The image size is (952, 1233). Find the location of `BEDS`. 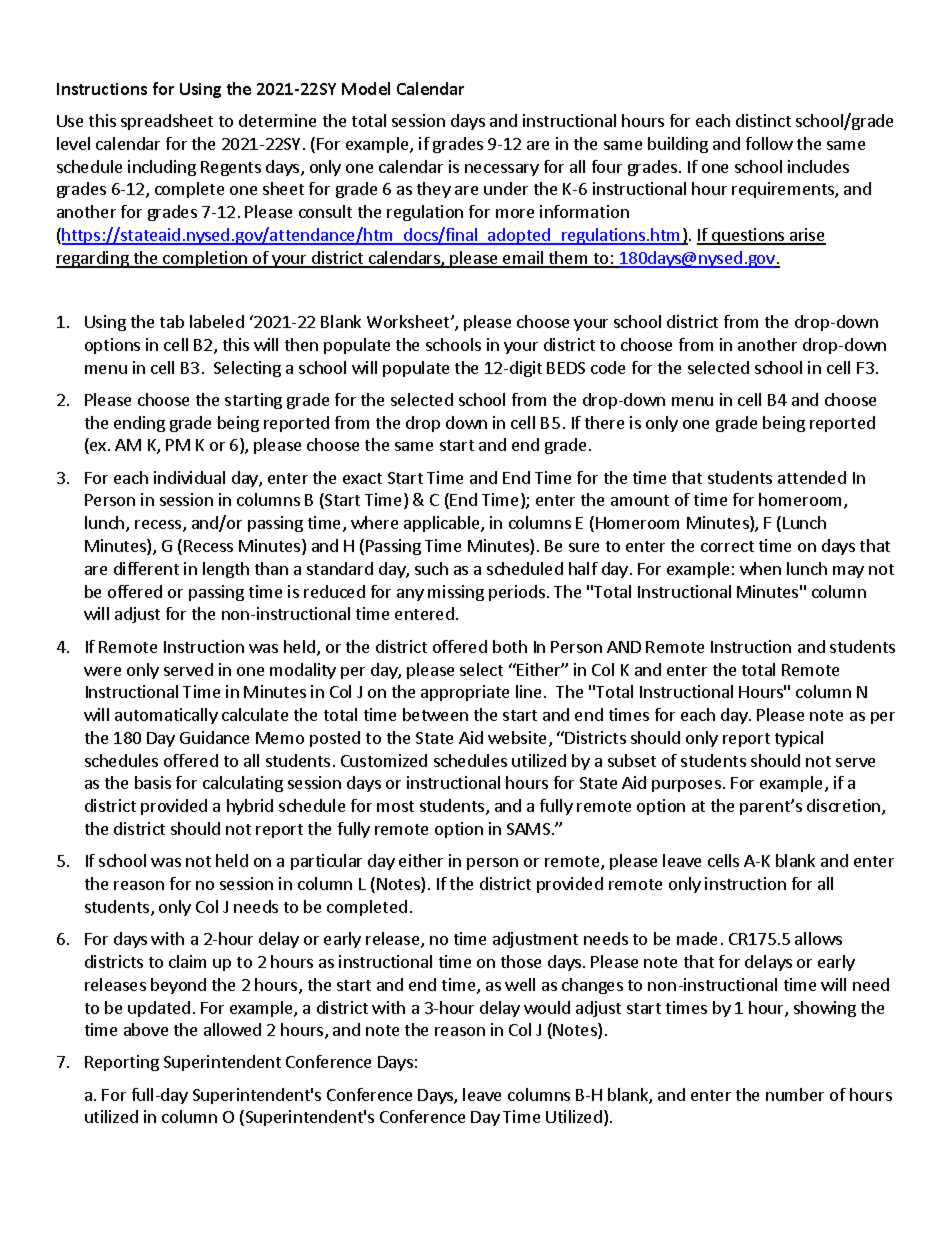

BEDS is located at coordinates (566, 368).
